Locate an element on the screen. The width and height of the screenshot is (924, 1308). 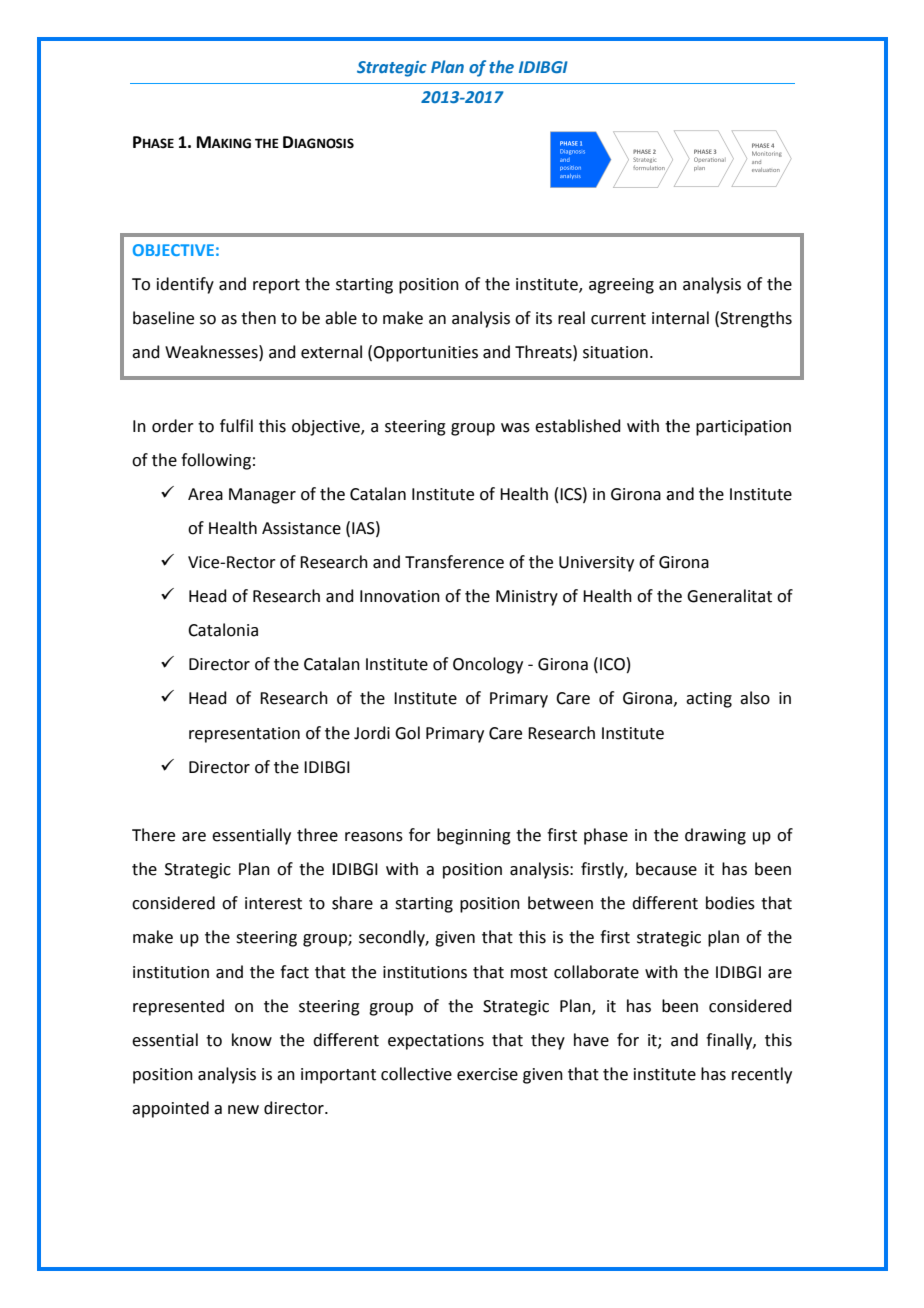
report is located at coordinates (276, 286).
